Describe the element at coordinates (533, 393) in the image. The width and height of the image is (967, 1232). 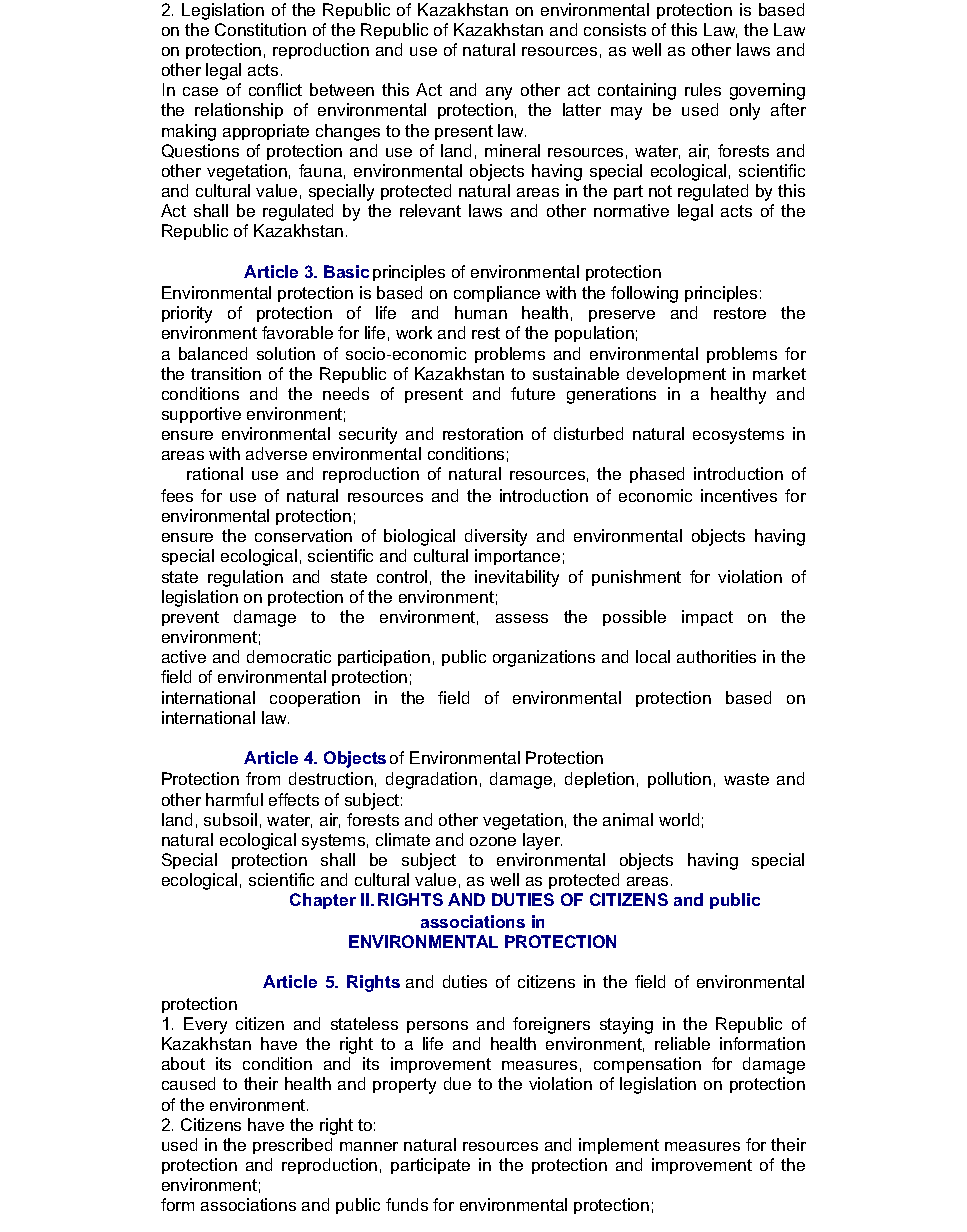
I see `future` at that location.
